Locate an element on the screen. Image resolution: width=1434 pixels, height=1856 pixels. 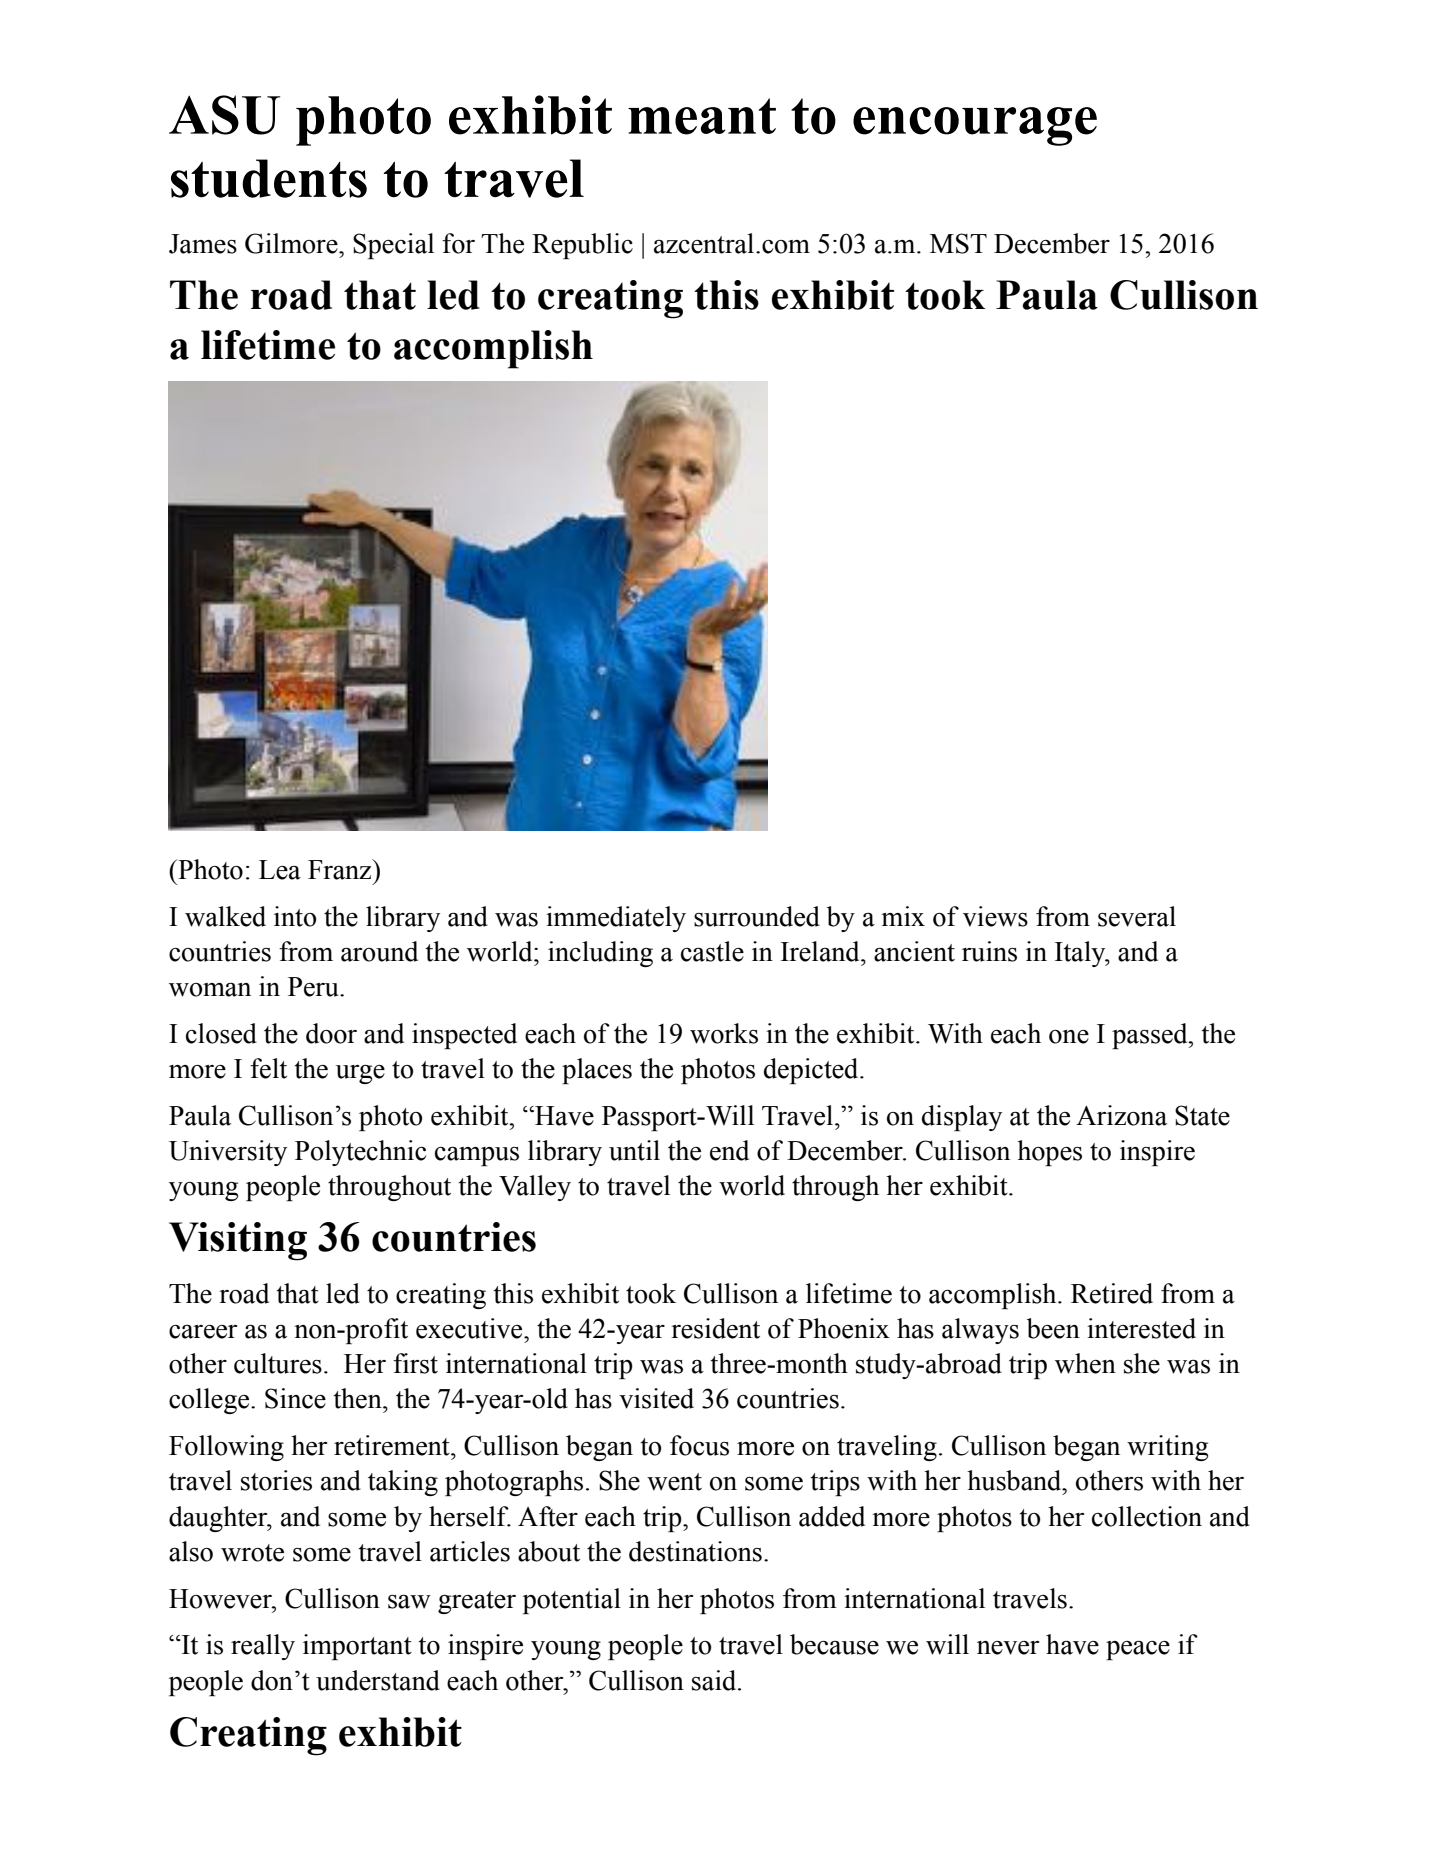
students is located at coordinates (269, 178).
